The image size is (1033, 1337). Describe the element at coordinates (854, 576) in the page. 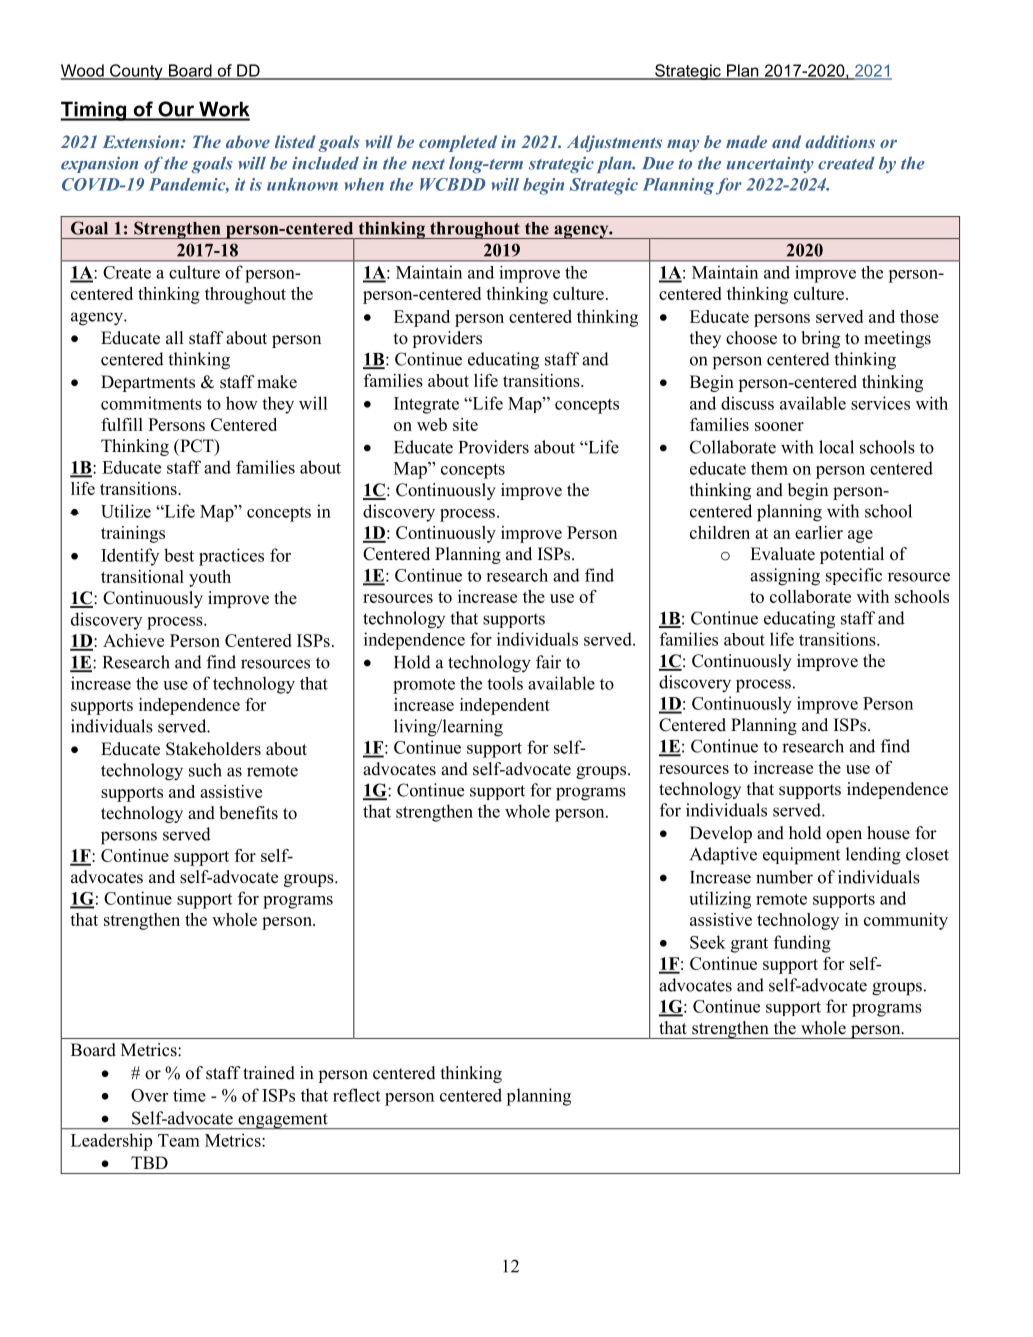

I see `specific` at that location.
